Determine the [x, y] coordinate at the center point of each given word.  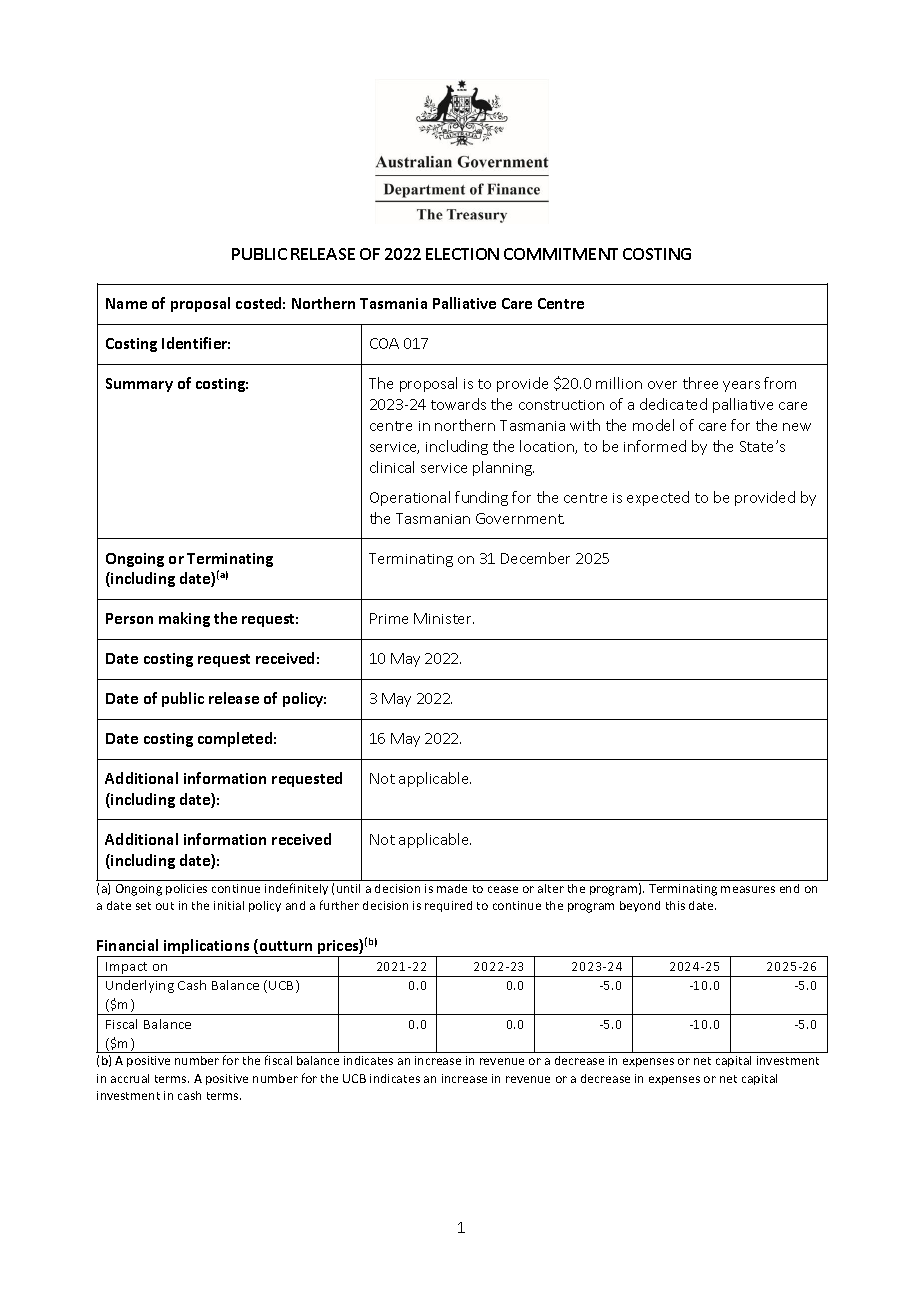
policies [186, 889]
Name [126, 303]
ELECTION [462, 254]
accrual [130, 1078]
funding [481, 498]
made [452, 888]
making [184, 619]
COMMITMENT [561, 254]
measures [748, 889]
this [675, 905]
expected [658, 498]
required [448, 906]
